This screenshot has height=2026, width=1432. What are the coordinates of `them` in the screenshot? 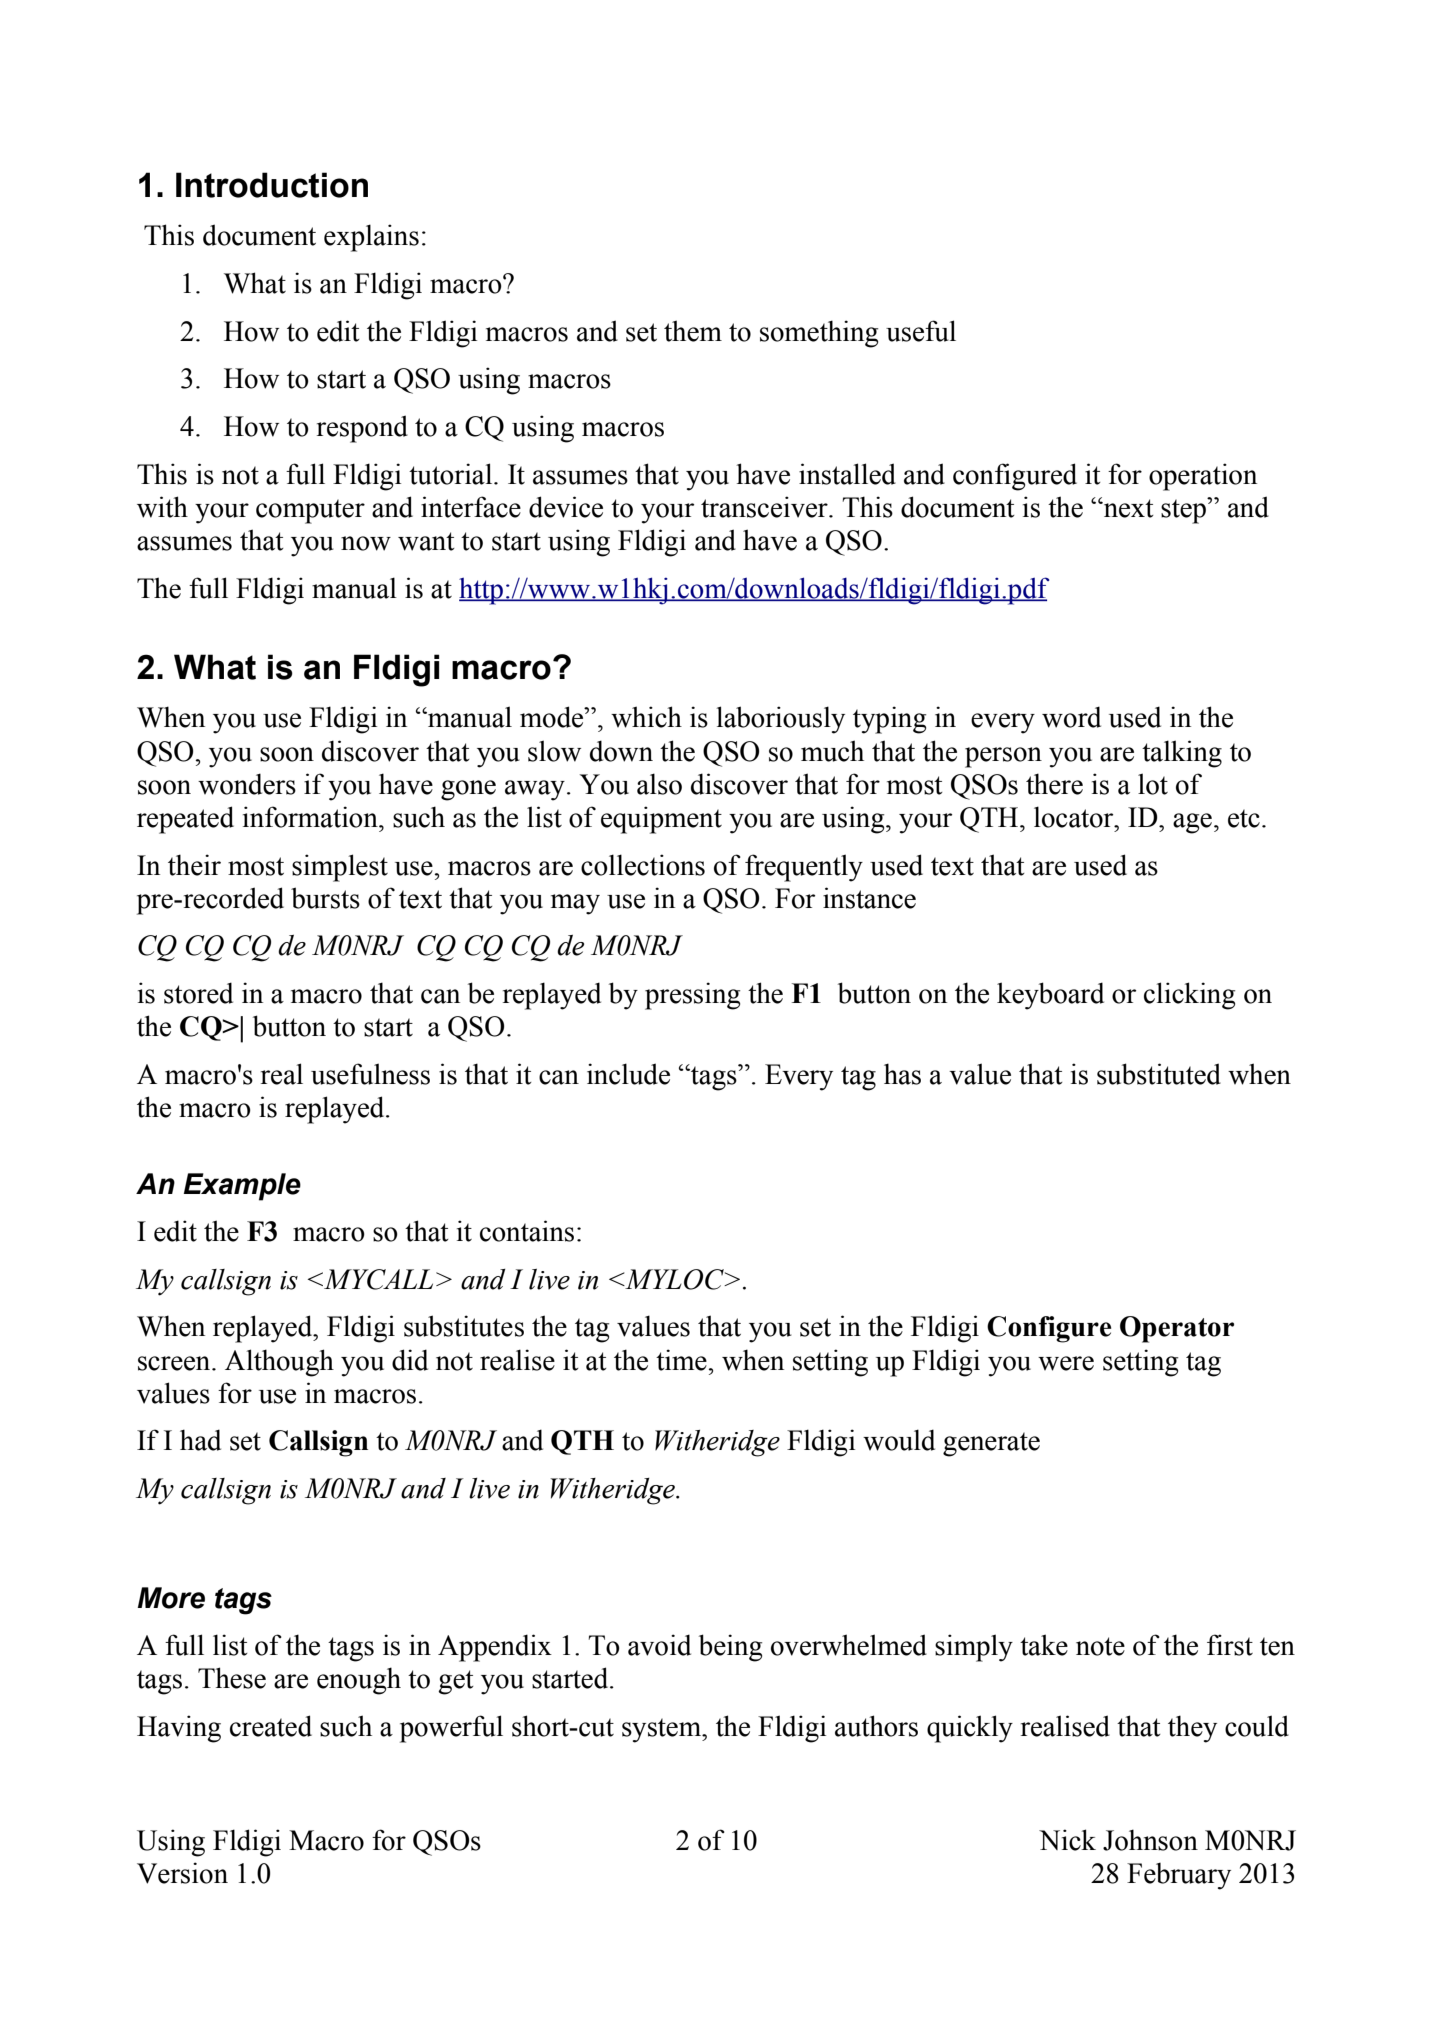 It's located at (693, 331).
